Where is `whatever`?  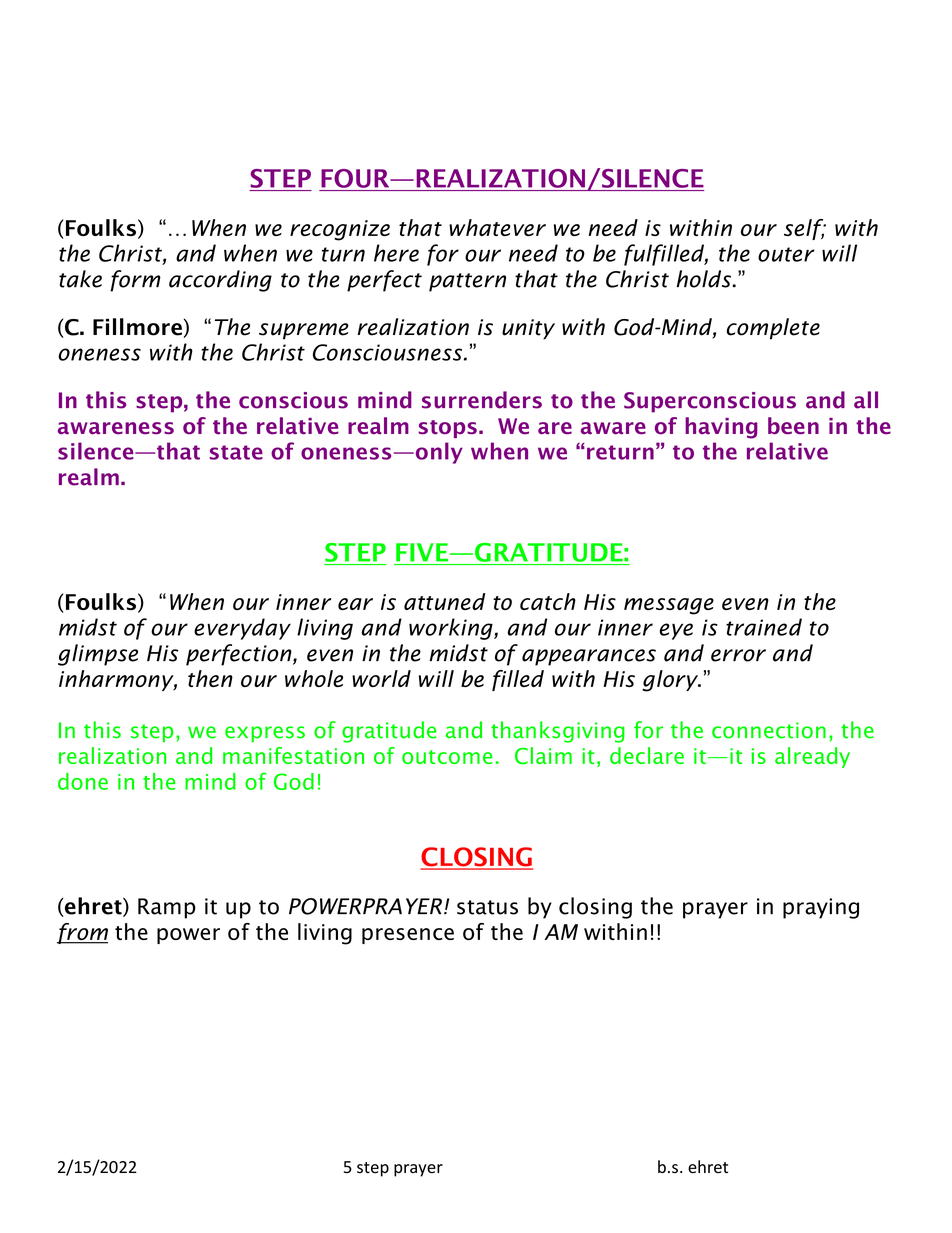 whatever is located at coordinates (497, 227).
